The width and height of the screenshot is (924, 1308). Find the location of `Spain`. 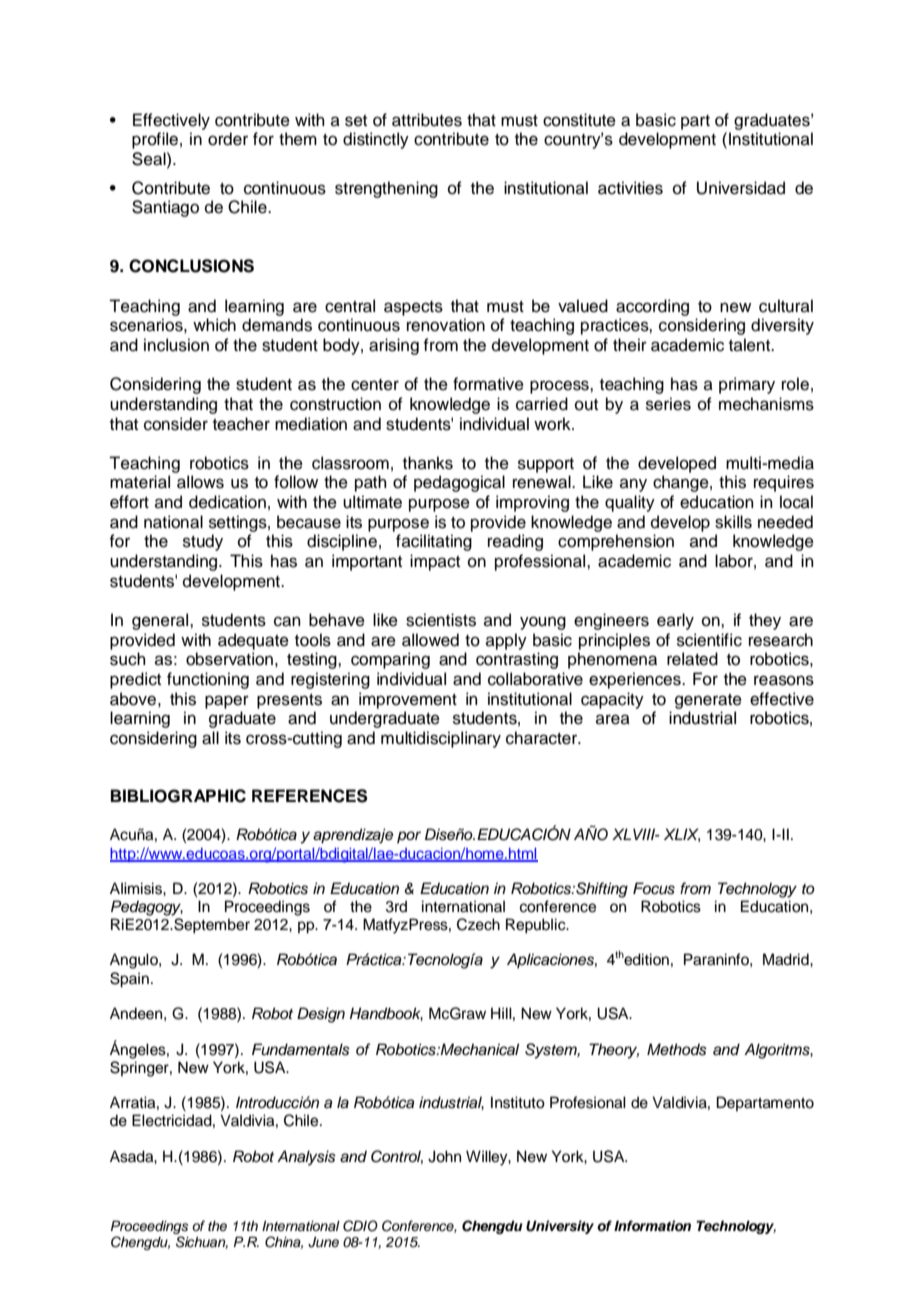

Spain is located at coordinates (129, 980).
